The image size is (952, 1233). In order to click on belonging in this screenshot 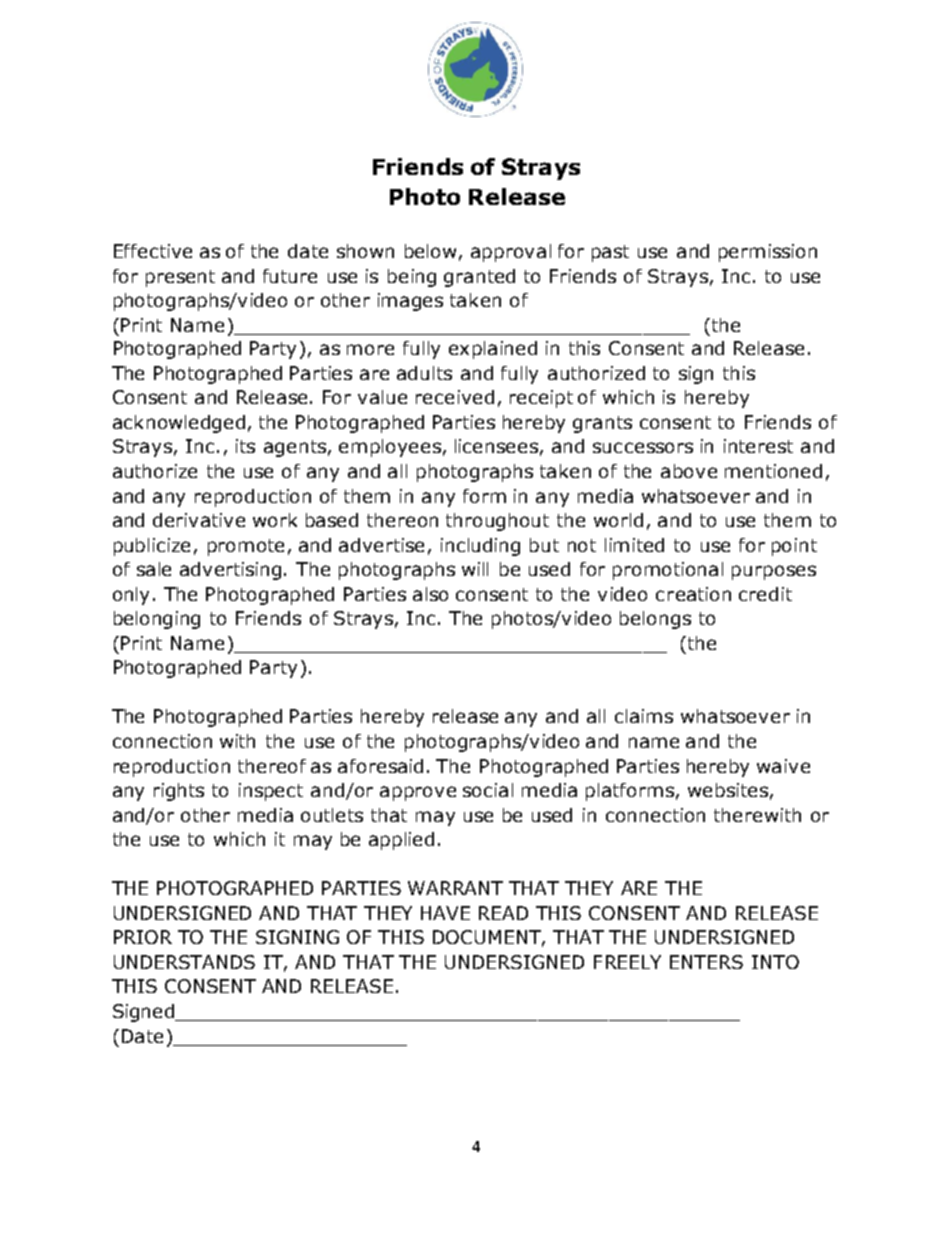, I will do `click(157, 620)`.
